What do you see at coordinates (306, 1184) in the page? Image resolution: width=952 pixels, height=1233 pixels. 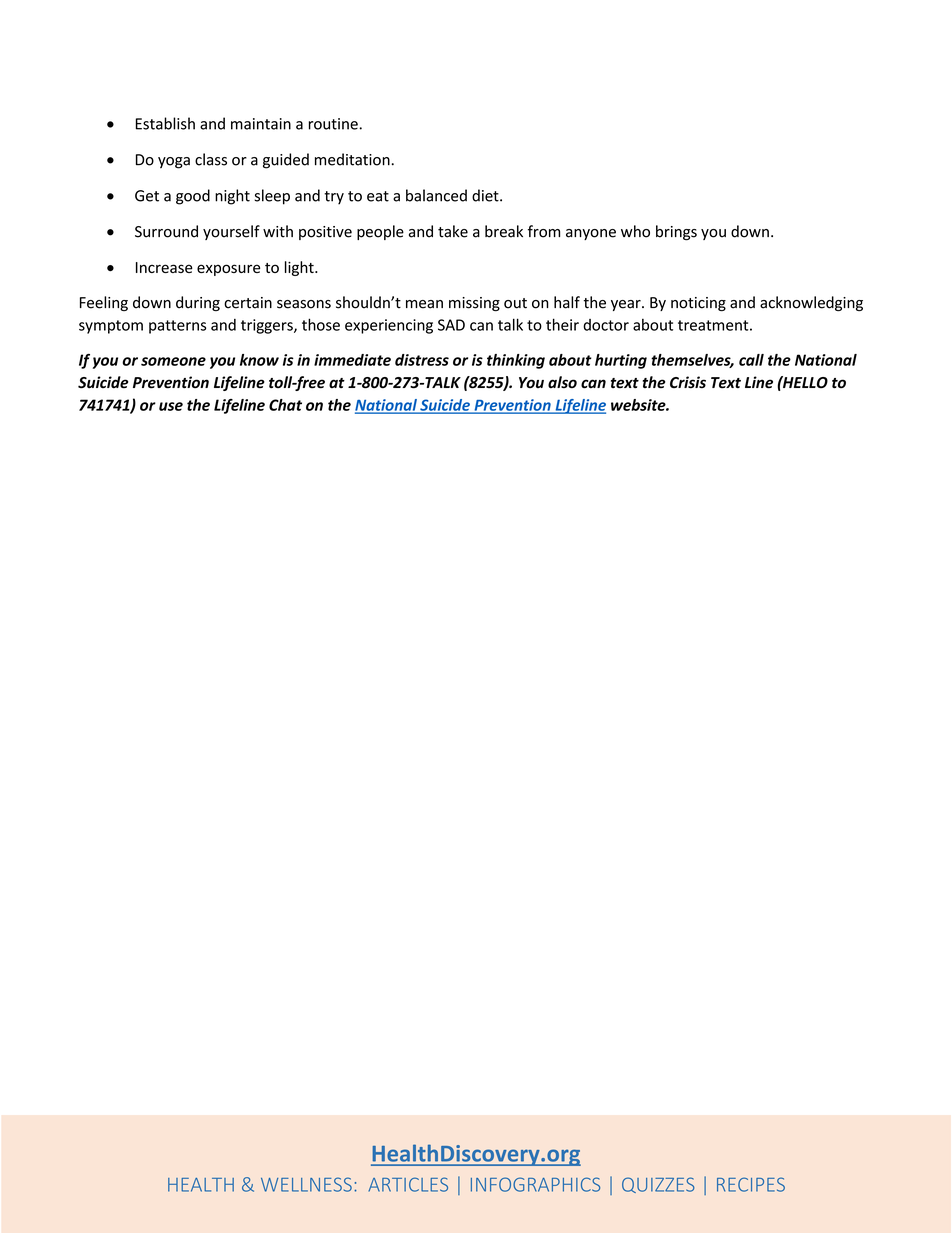 I see `WELLNESS` at bounding box center [306, 1184].
